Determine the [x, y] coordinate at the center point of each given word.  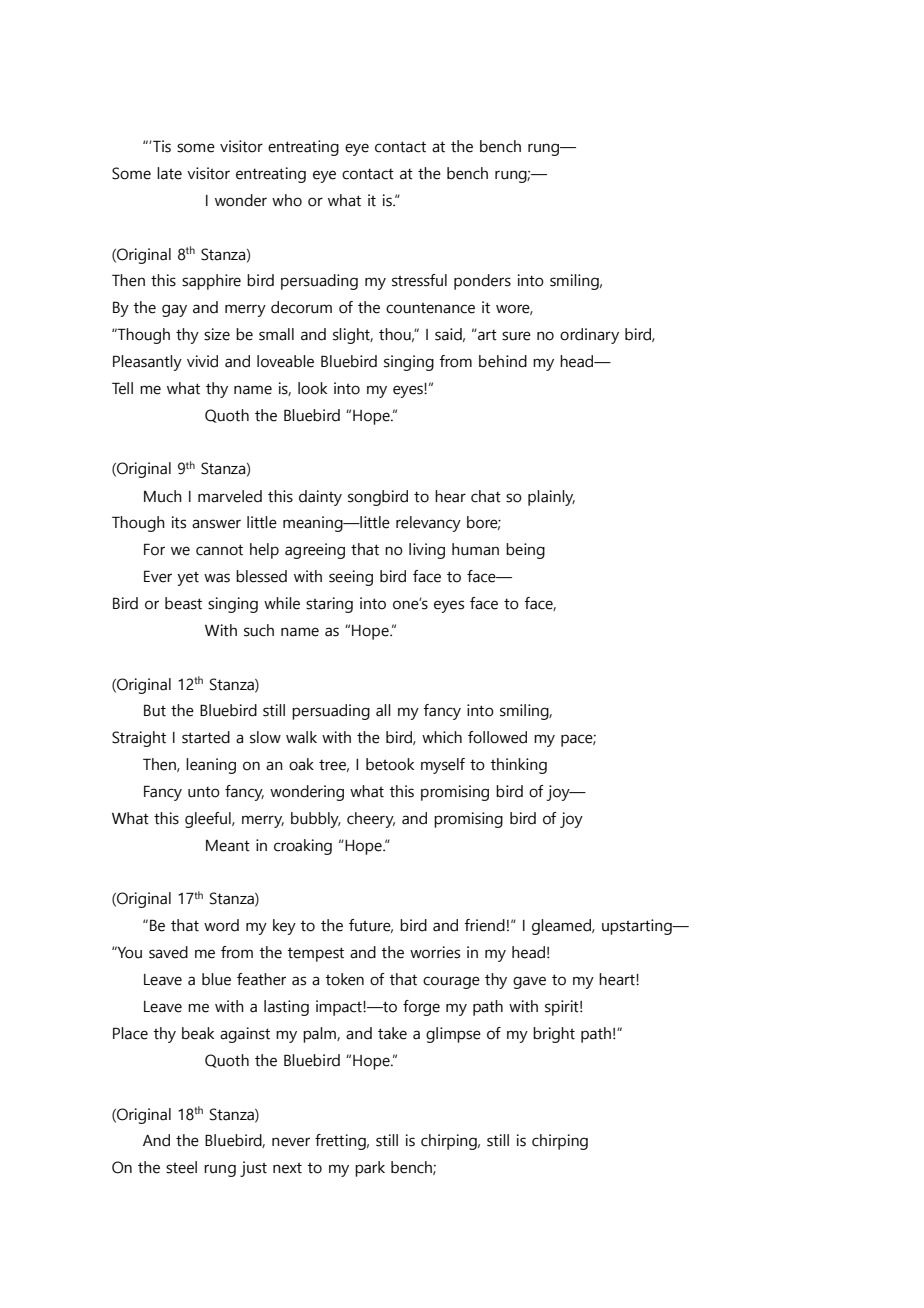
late [169, 173]
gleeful [209, 820]
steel [181, 1167]
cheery [371, 820]
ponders [482, 282]
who [287, 200]
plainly [551, 498]
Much [163, 496]
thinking [518, 766]
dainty [320, 498]
